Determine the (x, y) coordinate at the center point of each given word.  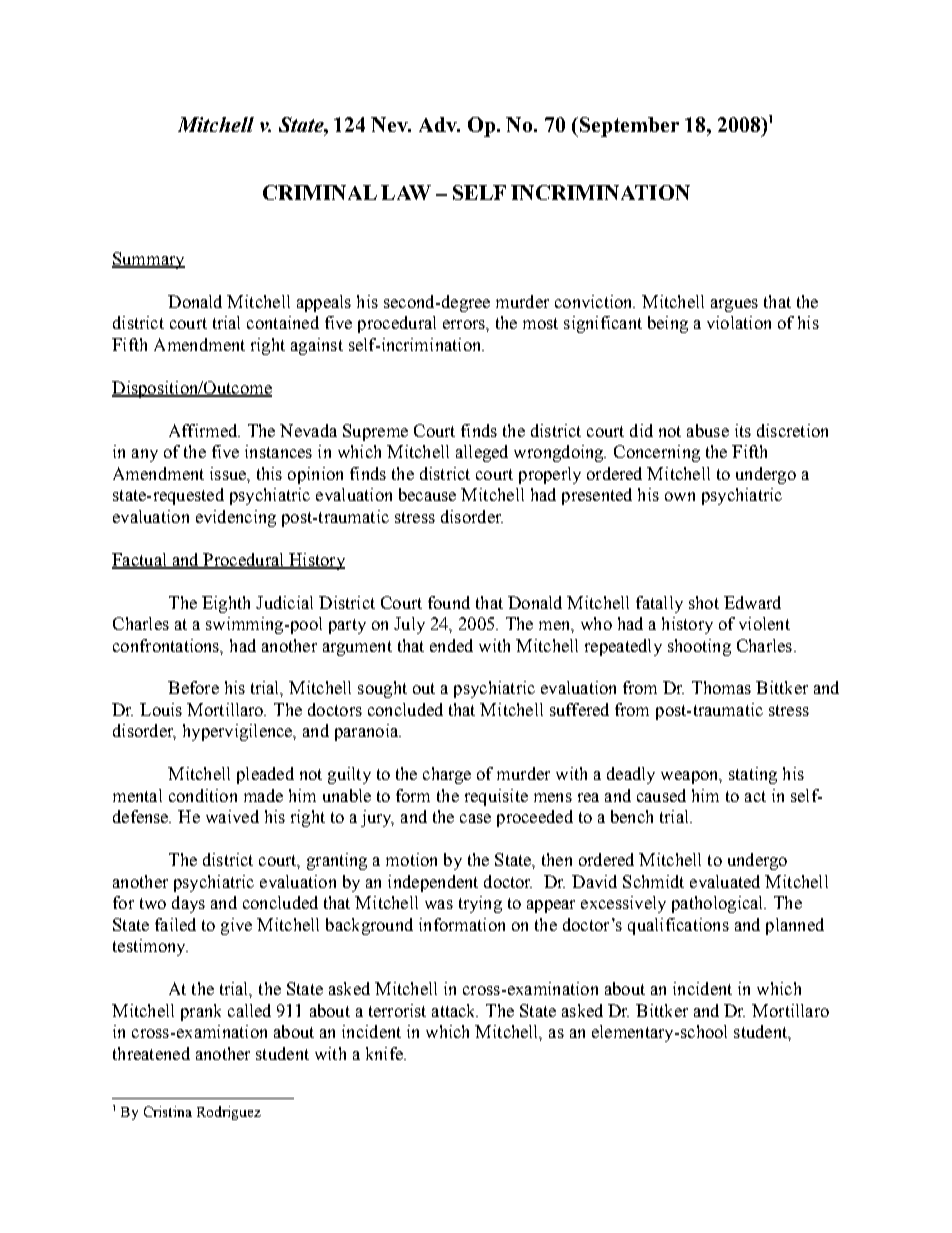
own (680, 496)
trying (480, 904)
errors (465, 324)
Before (193, 687)
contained (283, 322)
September (628, 127)
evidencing (236, 518)
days (188, 904)
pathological (719, 904)
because (427, 494)
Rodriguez (229, 1113)
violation (739, 322)
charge (447, 775)
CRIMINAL (320, 192)
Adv (439, 124)
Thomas (721, 687)
